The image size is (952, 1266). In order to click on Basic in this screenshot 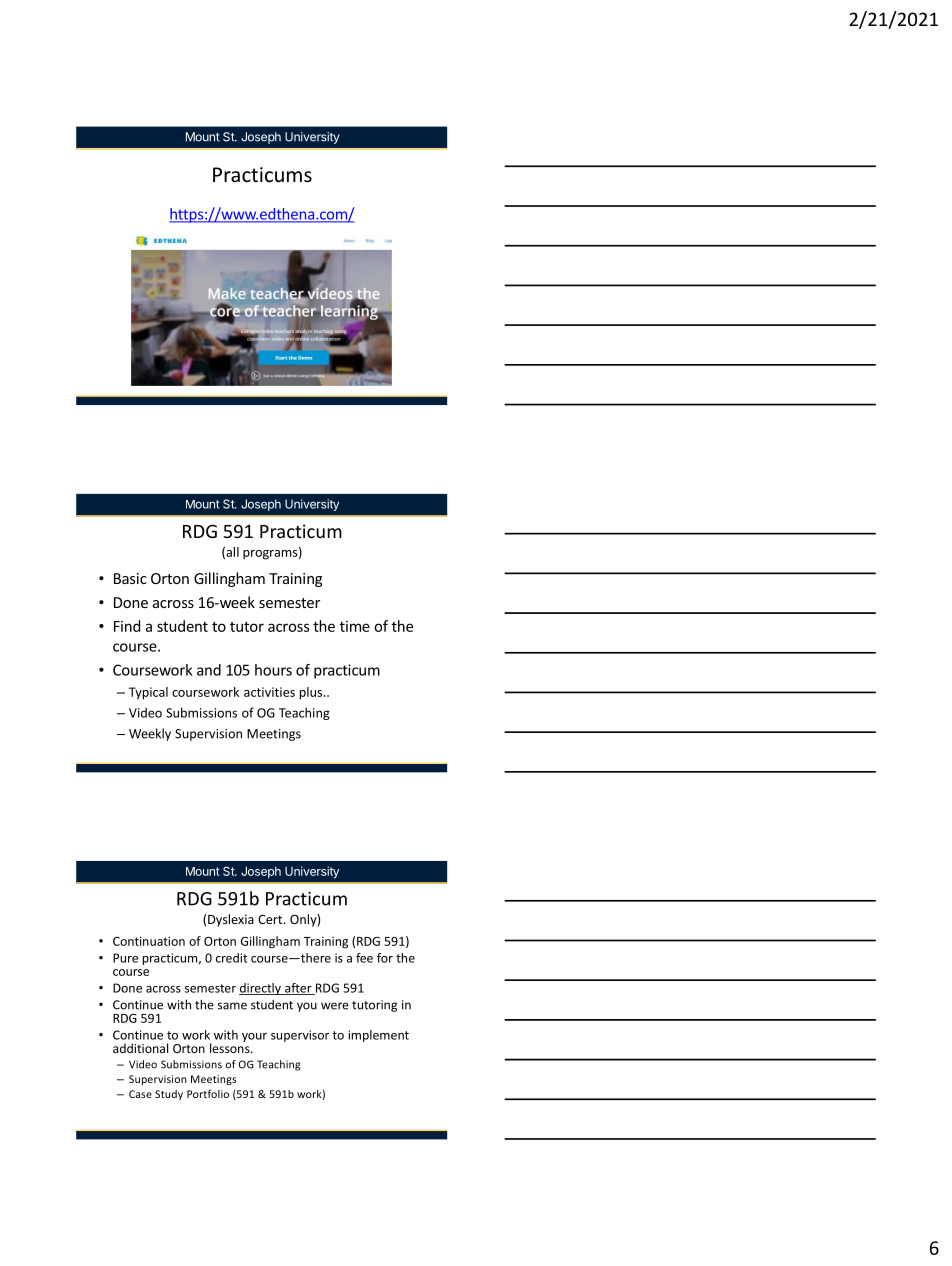, I will do `click(130, 578)`.
